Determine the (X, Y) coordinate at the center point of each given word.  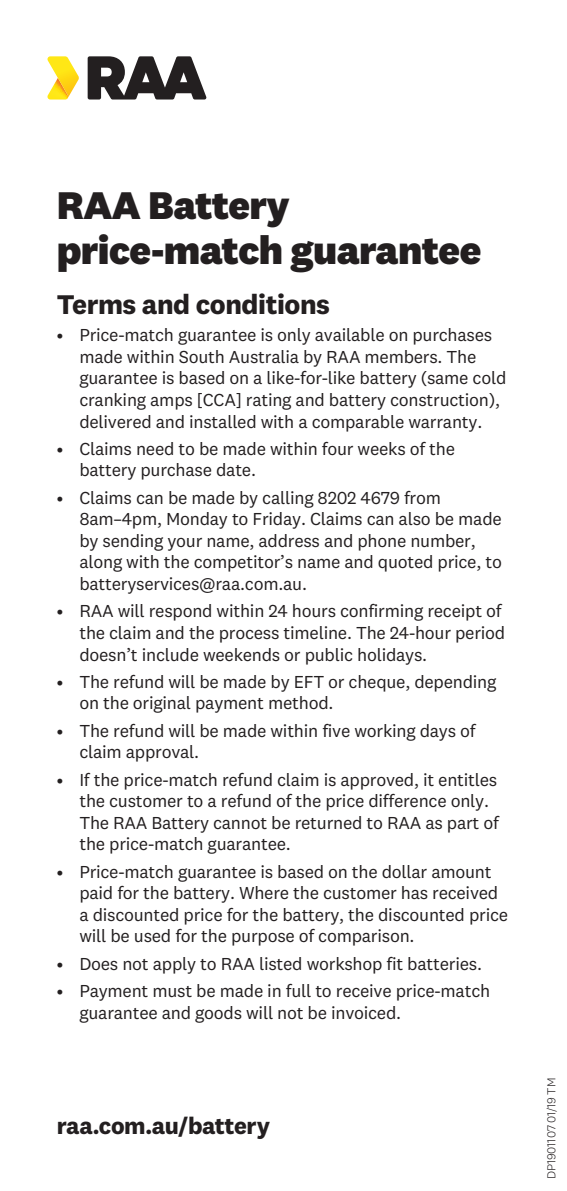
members (403, 356)
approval (161, 753)
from (422, 497)
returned (328, 822)
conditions (262, 304)
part (463, 825)
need (155, 448)
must (173, 991)
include (170, 654)
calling (288, 499)
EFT (309, 682)
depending (455, 683)
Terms (96, 305)
